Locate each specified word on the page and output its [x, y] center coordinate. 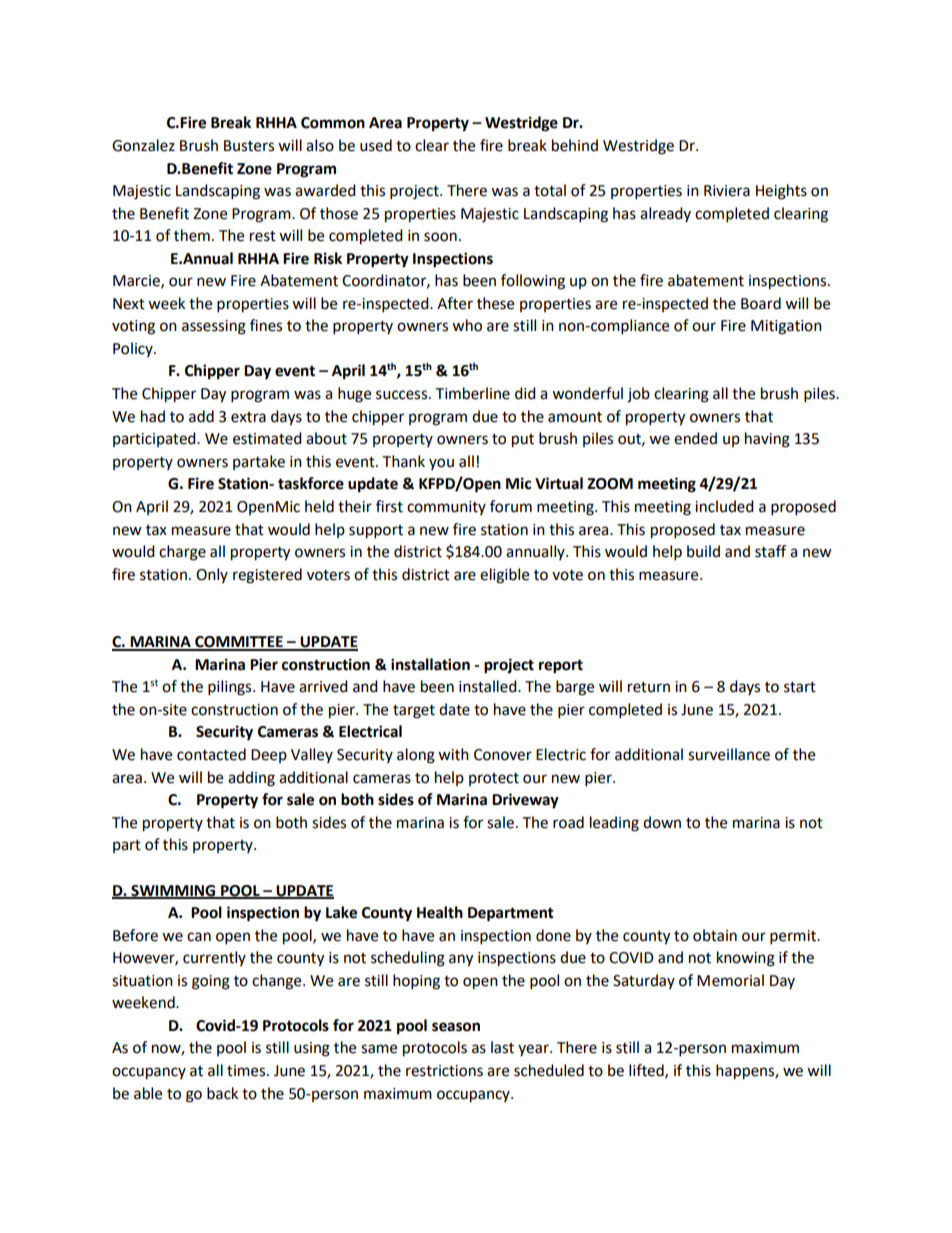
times [247, 1071]
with [453, 754]
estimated [267, 438]
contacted [211, 754]
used [376, 145]
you [441, 464]
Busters [249, 146]
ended [695, 438]
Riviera [727, 191]
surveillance [729, 754]
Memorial [730, 980]
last [502, 1047]
